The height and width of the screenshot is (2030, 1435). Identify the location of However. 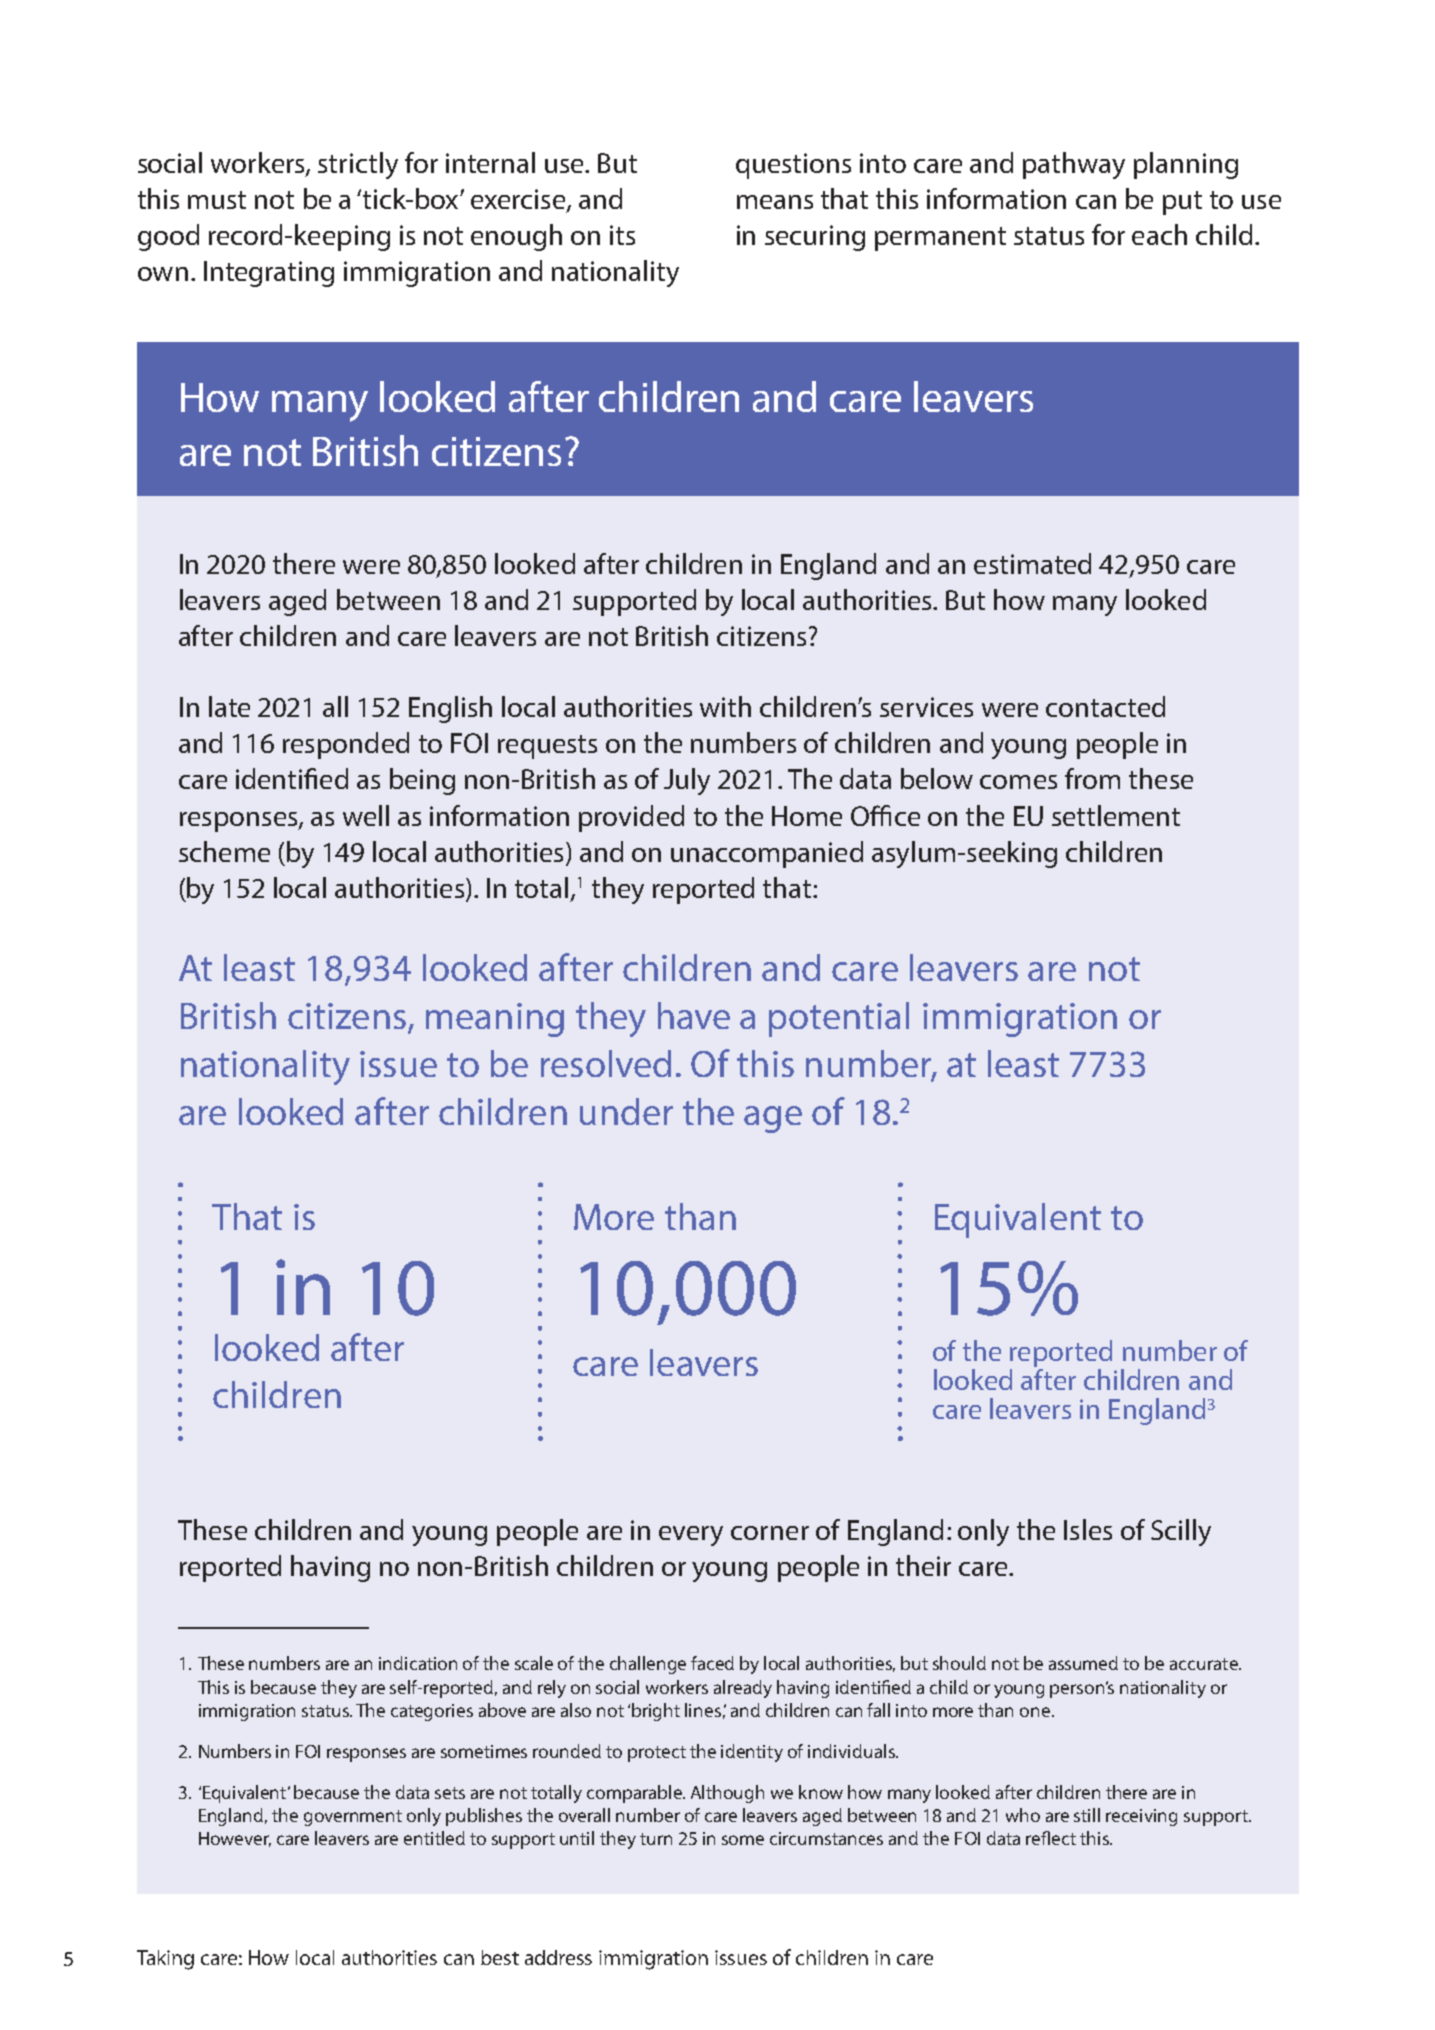
(235, 1839).
